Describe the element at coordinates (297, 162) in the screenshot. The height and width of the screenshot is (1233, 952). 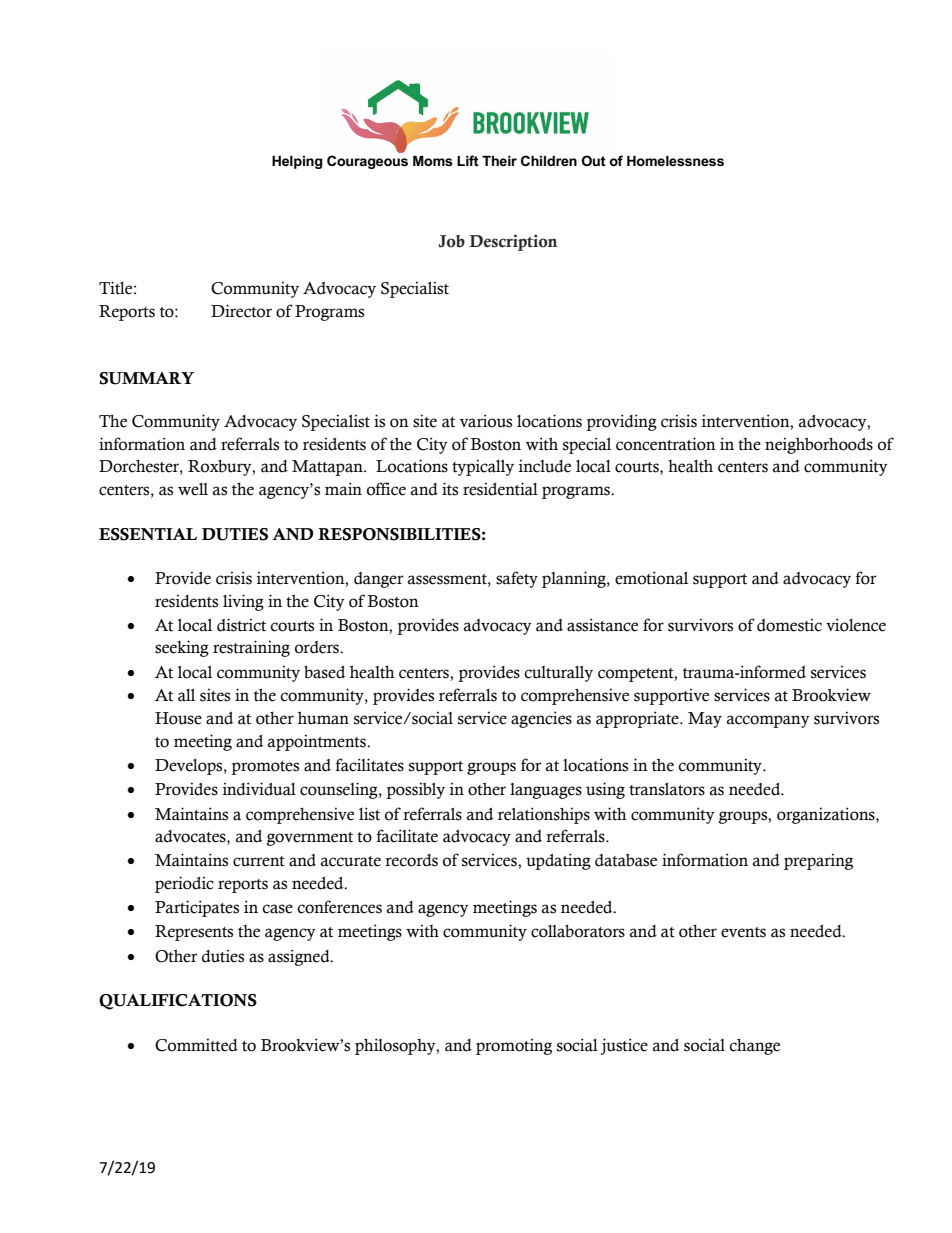
I see `Helping` at that location.
